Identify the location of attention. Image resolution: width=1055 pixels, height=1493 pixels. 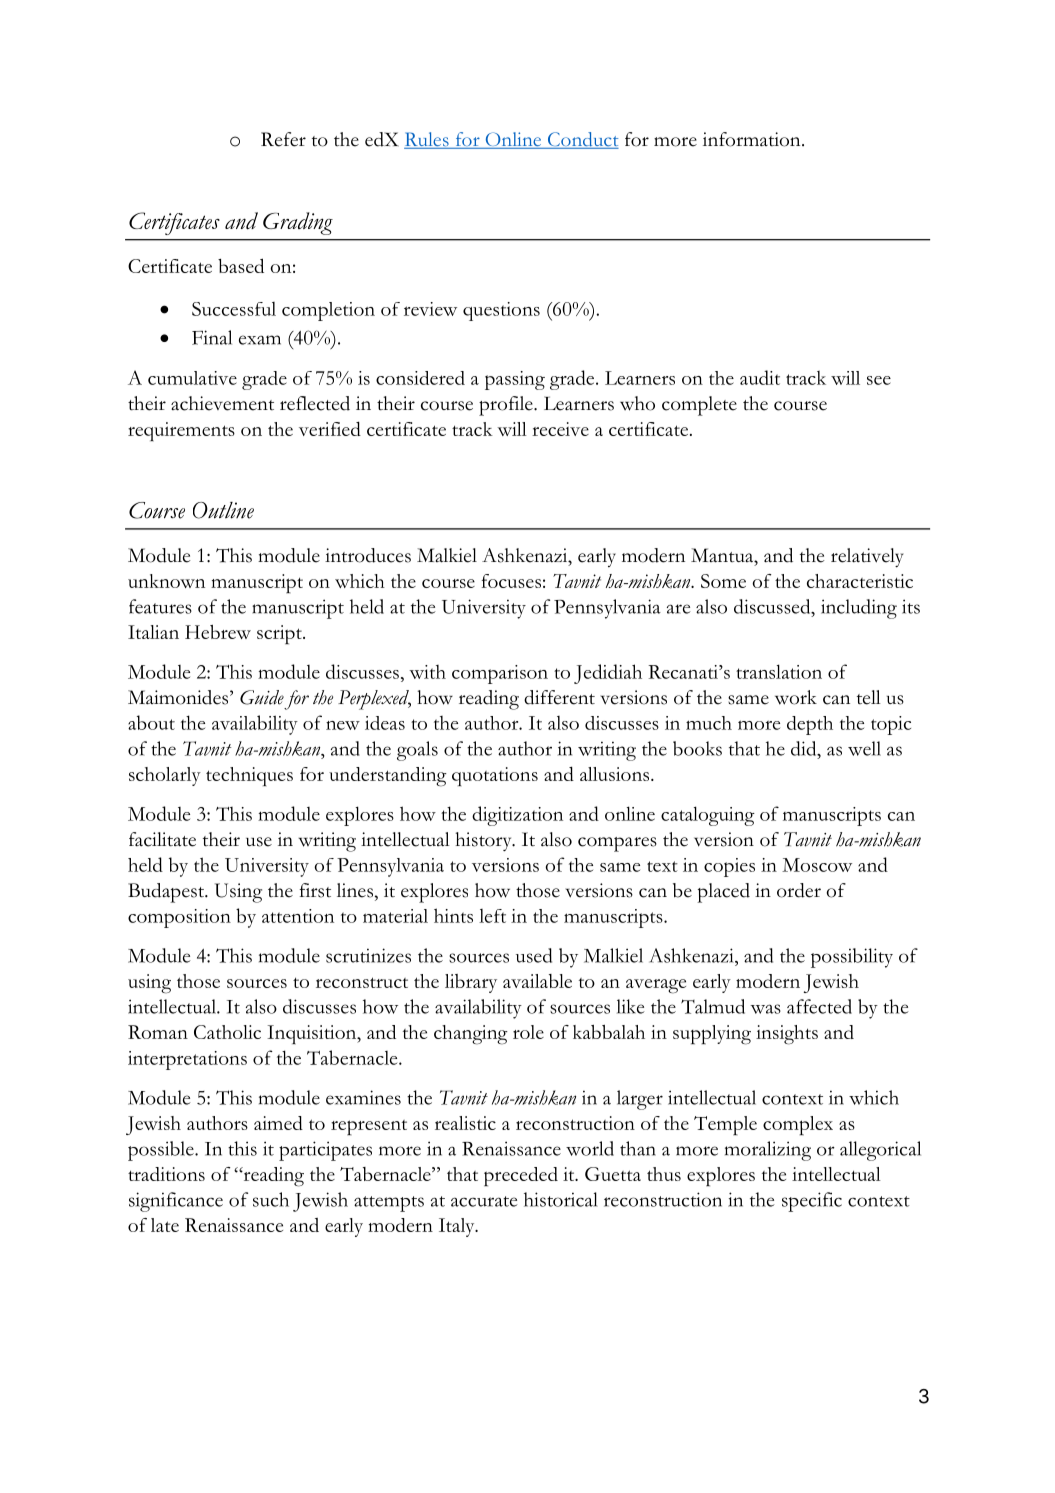
(298, 916).
